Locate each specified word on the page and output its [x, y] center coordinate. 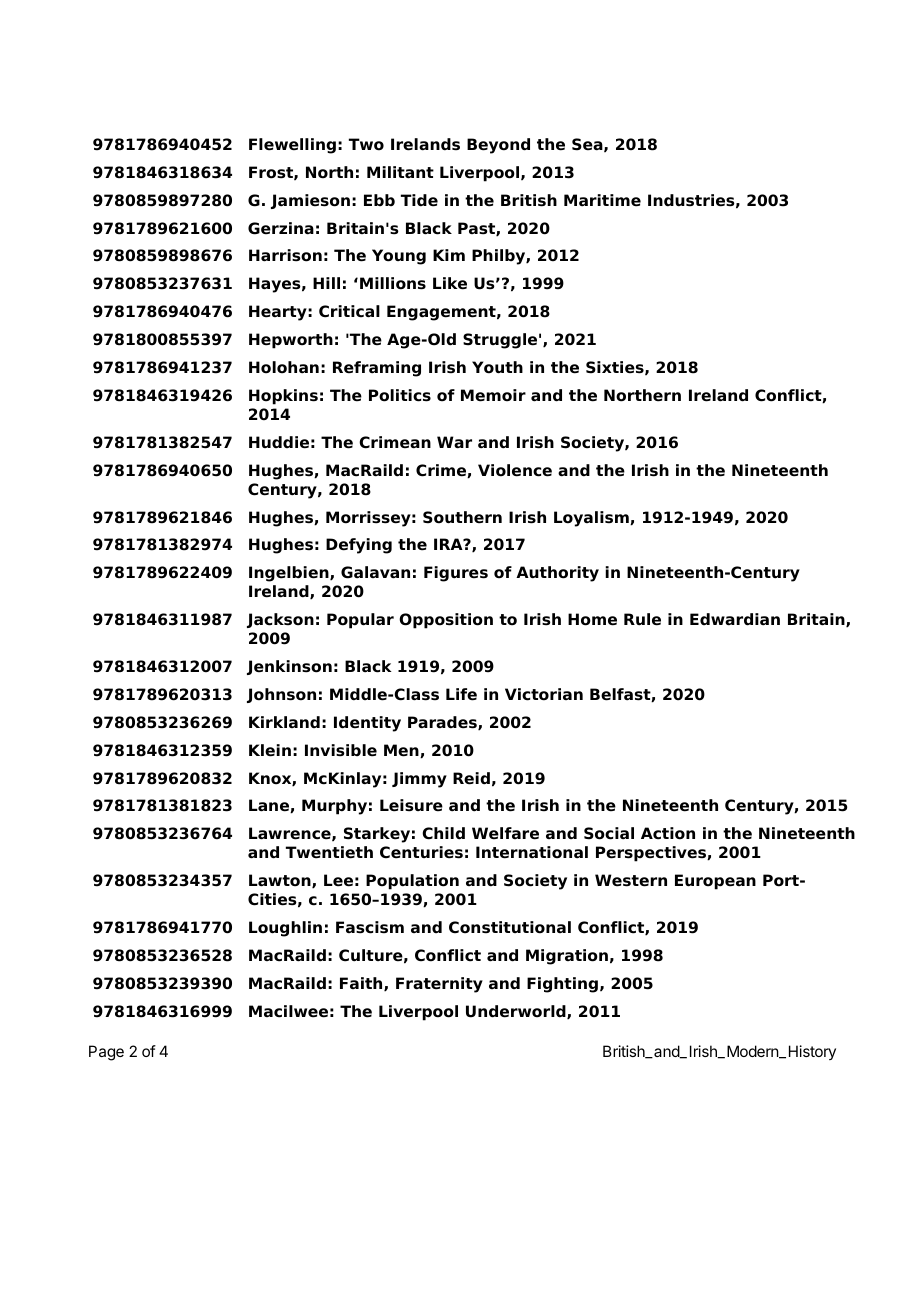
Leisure [411, 805]
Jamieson [310, 201]
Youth [497, 367]
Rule [642, 619]
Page [106, 1053]
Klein [270, 750]
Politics [400, 395]
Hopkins [283, 397]
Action [668, 833]
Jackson [280, 620]
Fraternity [439, 985]
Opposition [446, 621]
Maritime [602, 200]
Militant [400, 172]
